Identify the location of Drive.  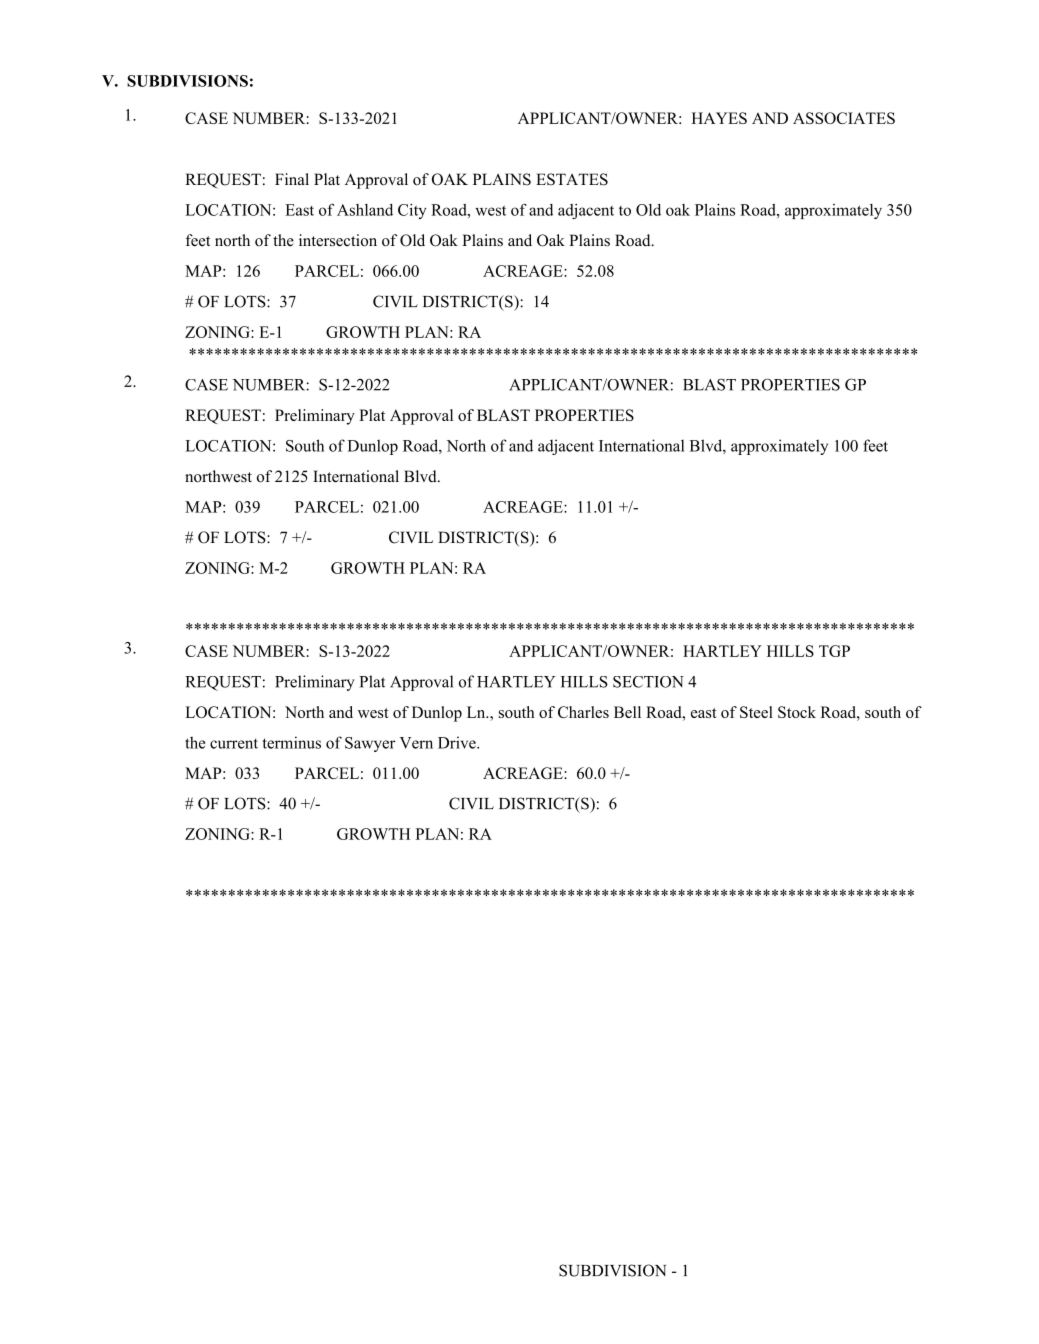
(458, 742).
